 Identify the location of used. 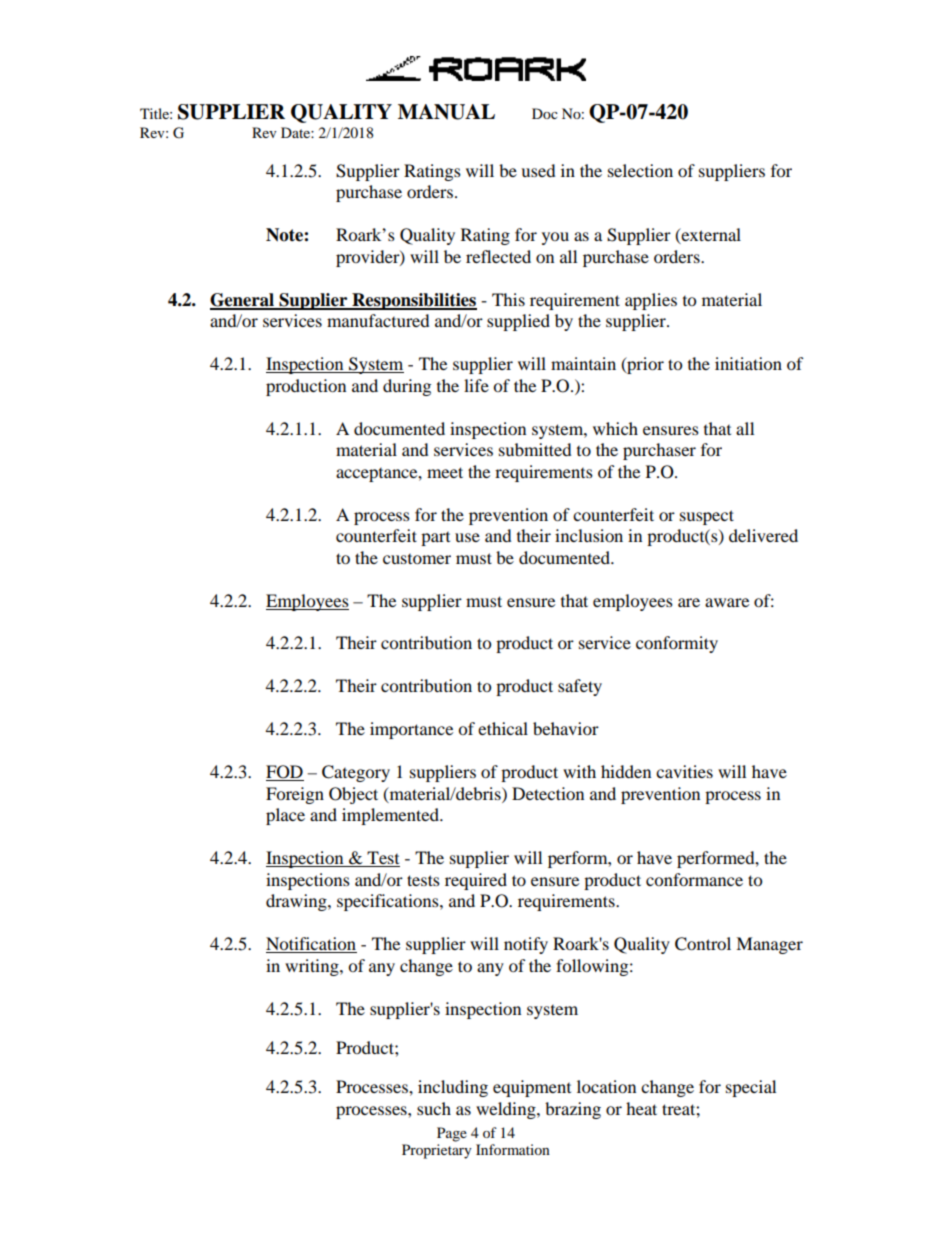
(538, 170).
